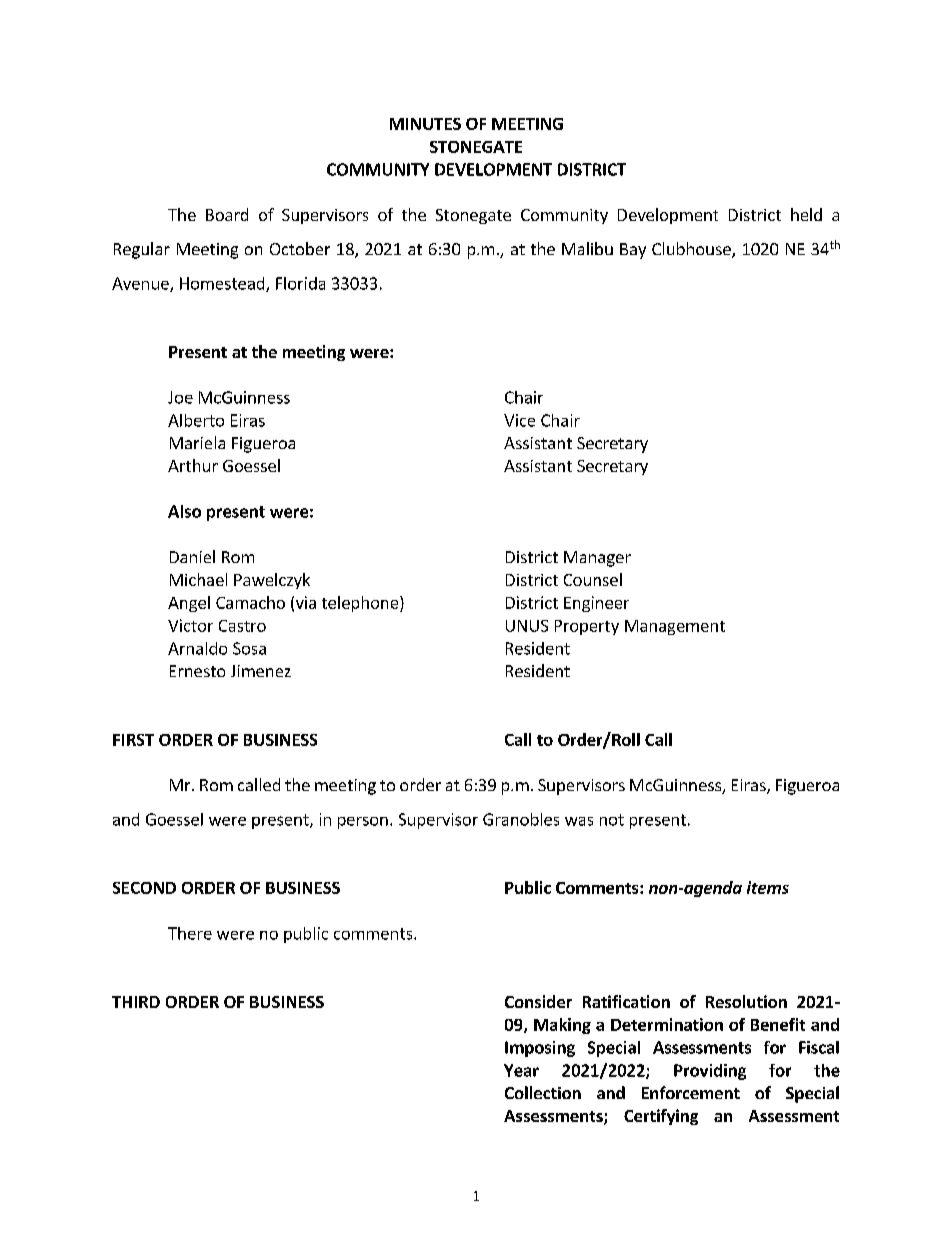 The width and height of the screenshot is (952, 1233). I want to click on MINUTES, so click(425, 124).
